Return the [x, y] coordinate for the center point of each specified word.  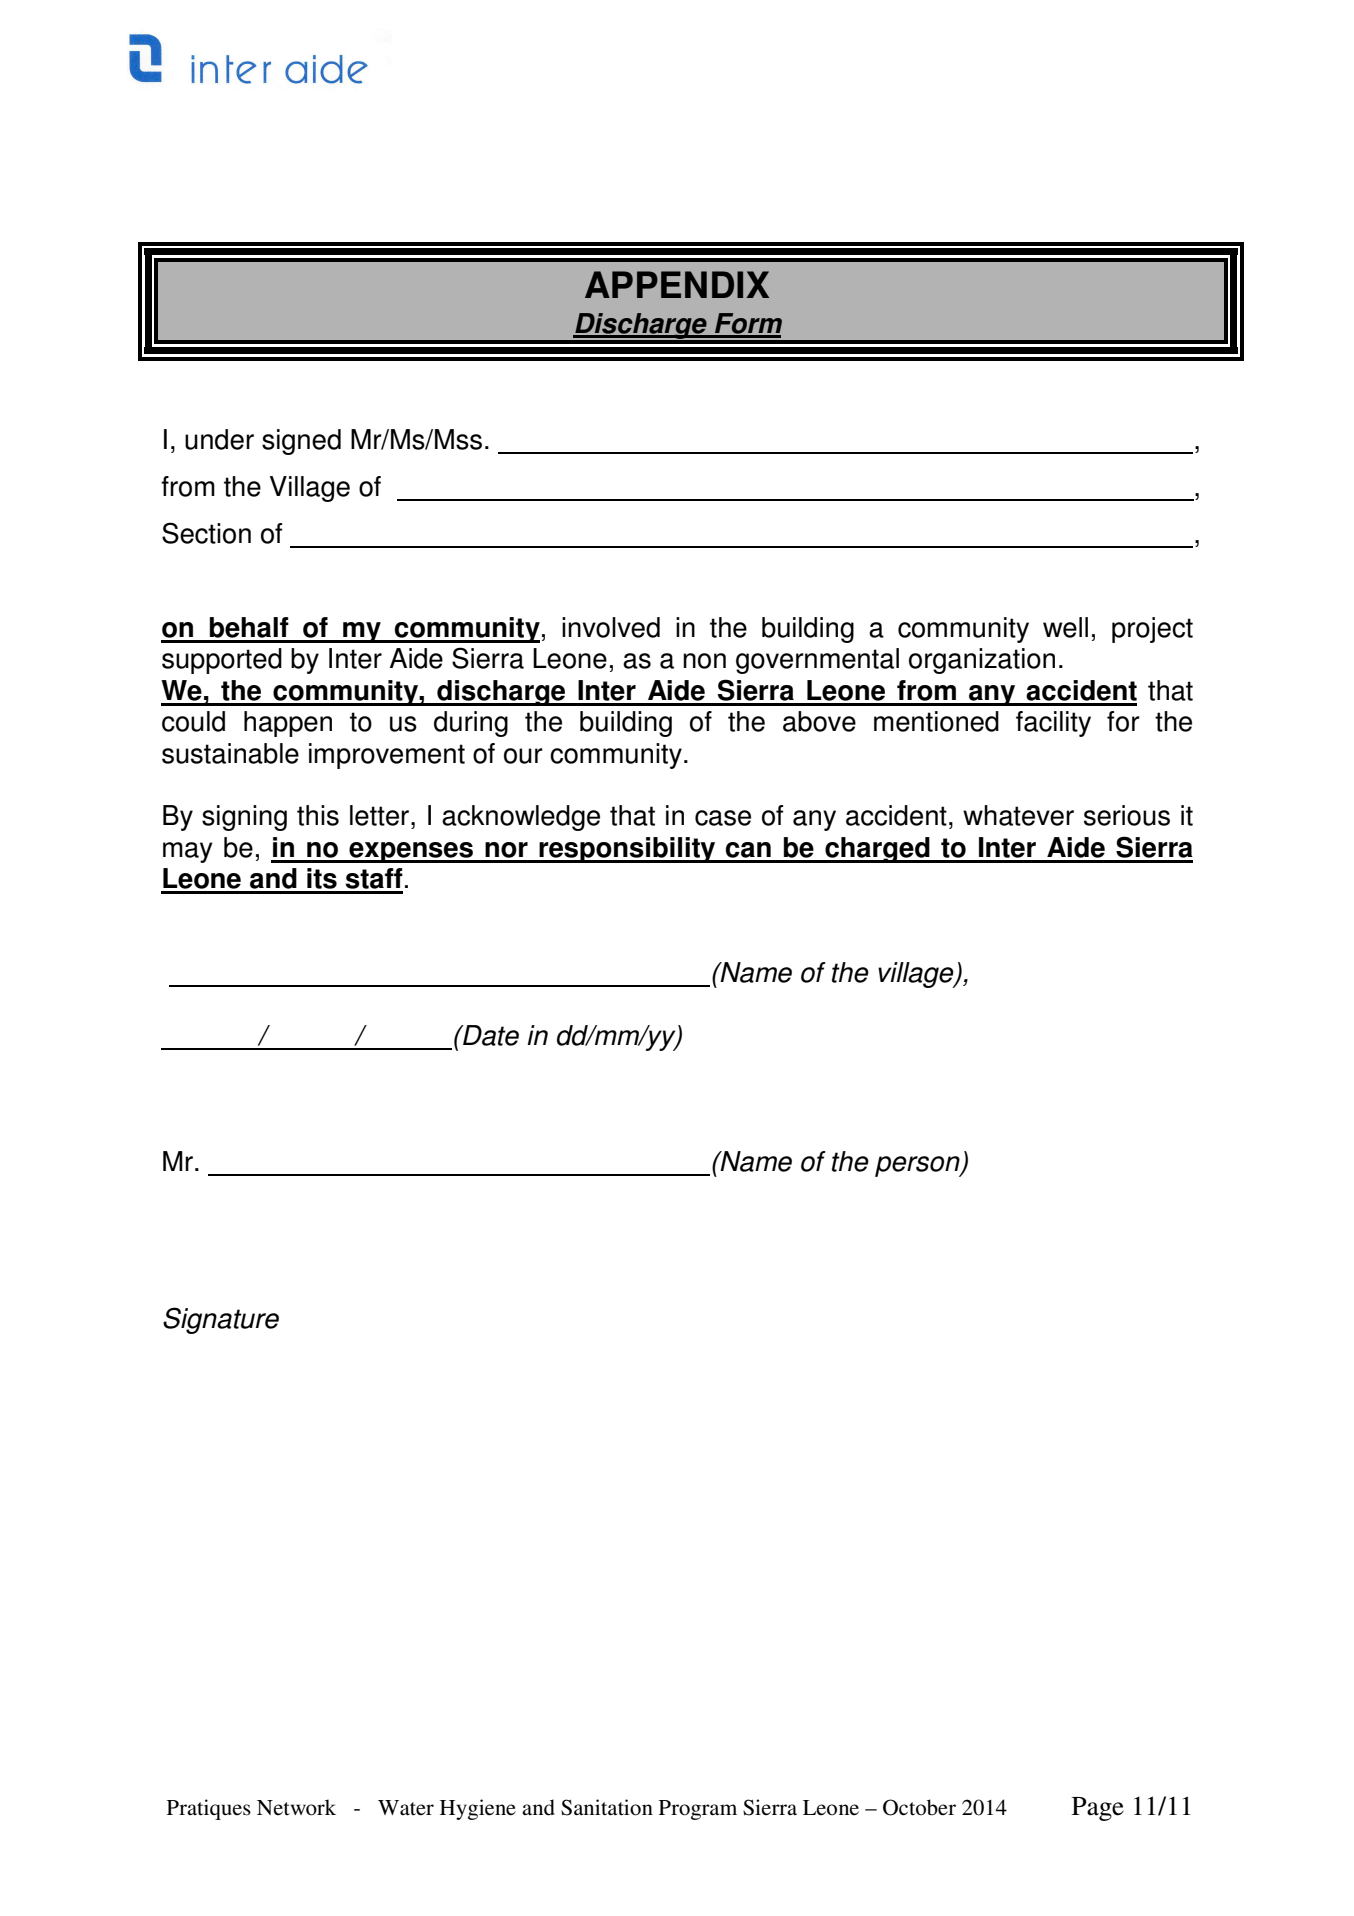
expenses [411, 852]
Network [296, 1807]
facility [1053, 724]
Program [698, 1810]
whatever [1018, 815]
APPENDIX [677, 284]
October [919, 1807]
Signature [221, 1320]
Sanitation [607, 1807]
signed [301, 442]
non [704, 661]
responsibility [627, 850]
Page [1098, 1809]
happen [288, 724]
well [1065, 627]
